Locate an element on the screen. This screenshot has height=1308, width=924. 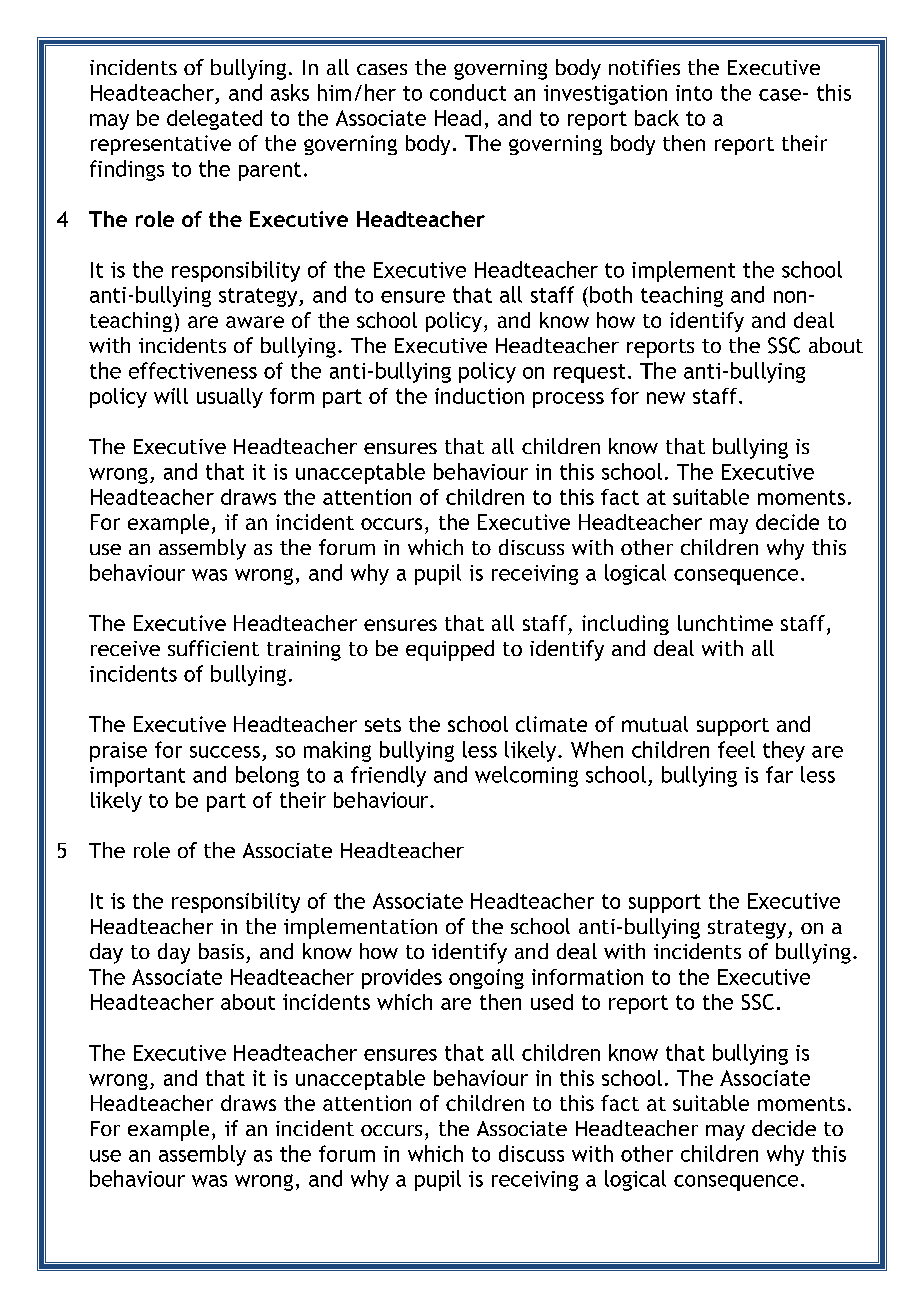
induction is located at coordinates (479, 396).
